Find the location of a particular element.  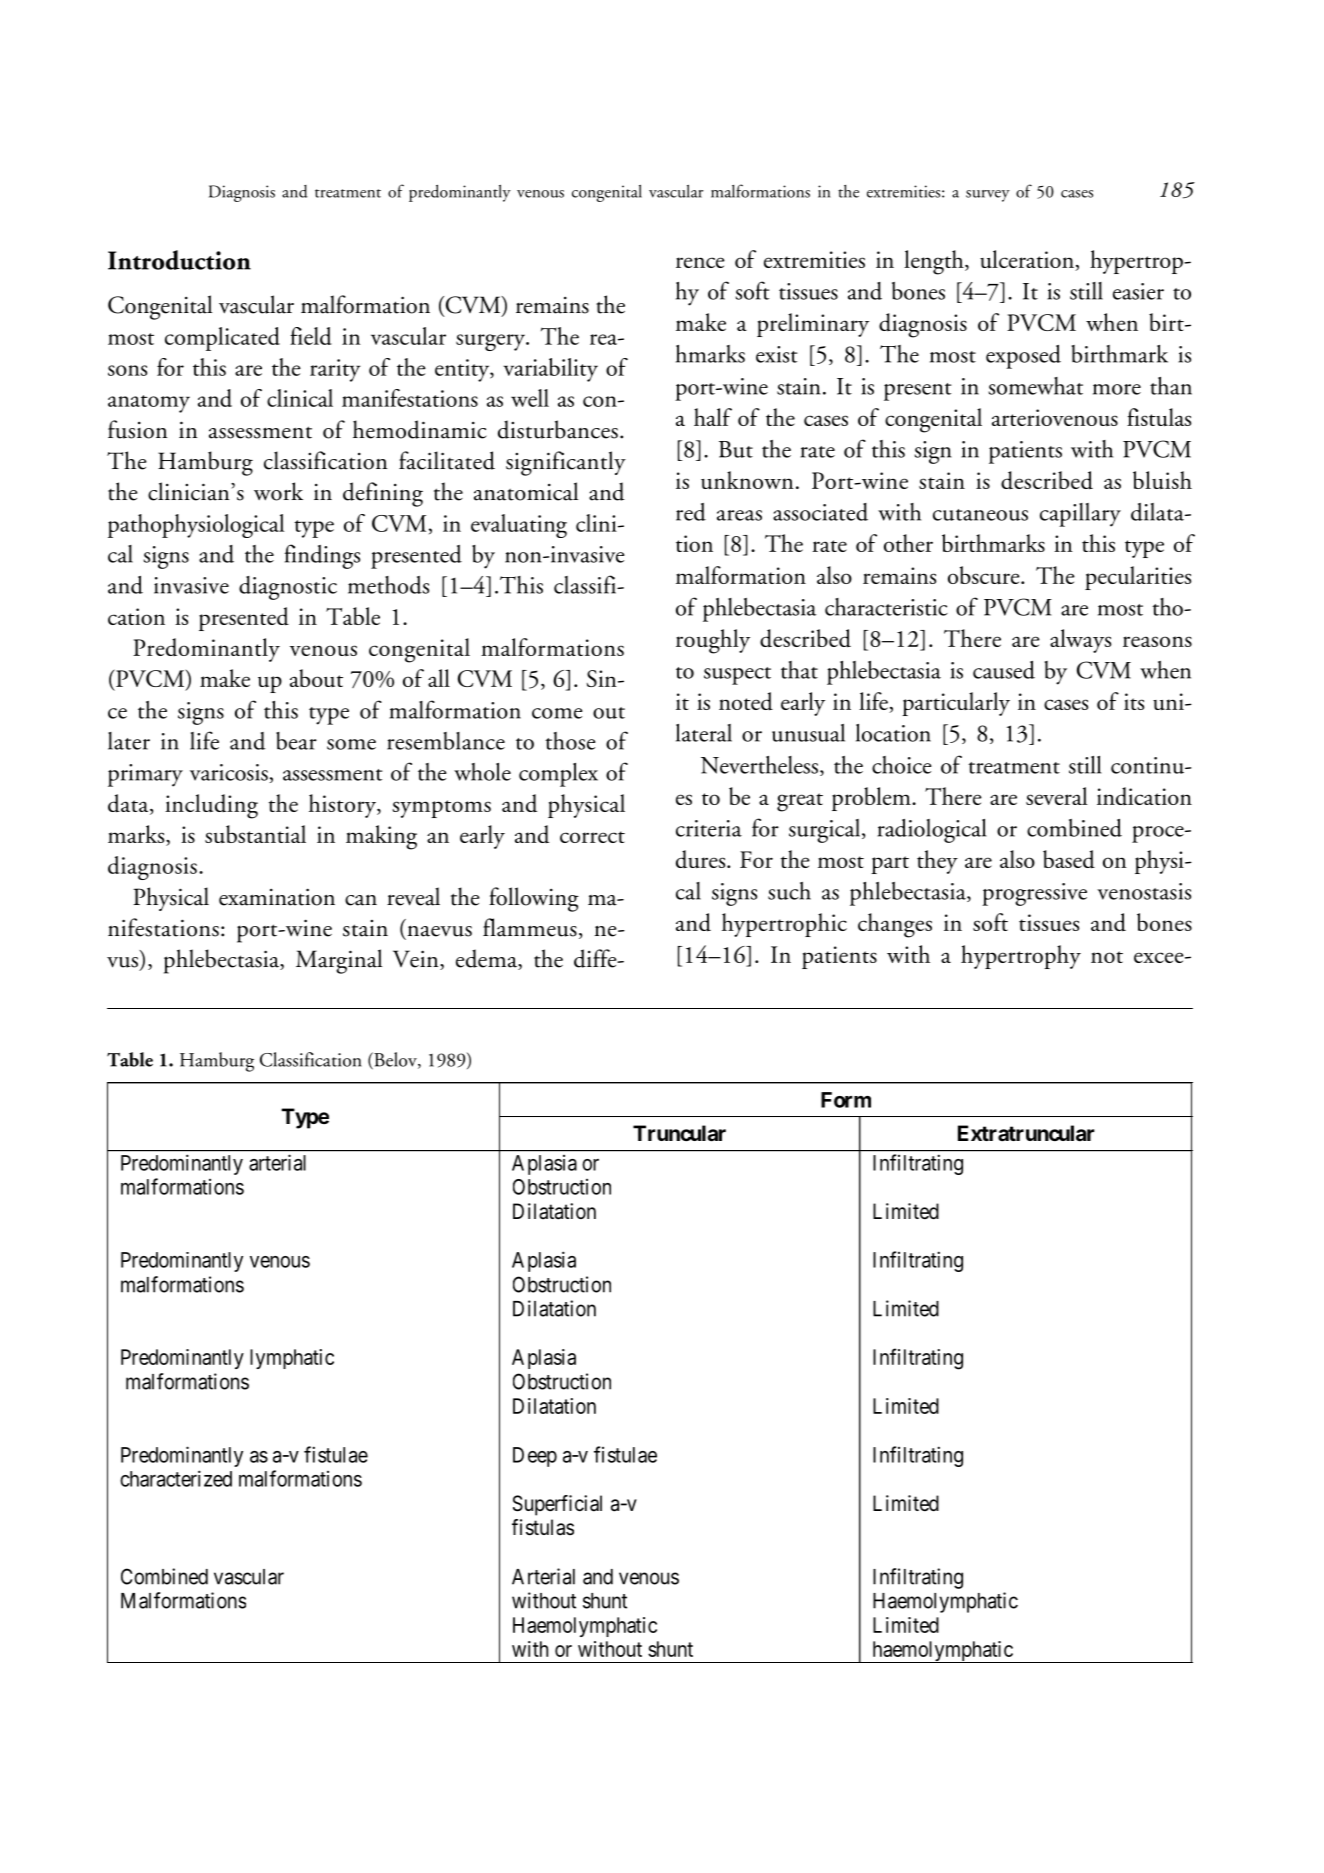

correct is located at coordinates (592, 837).
